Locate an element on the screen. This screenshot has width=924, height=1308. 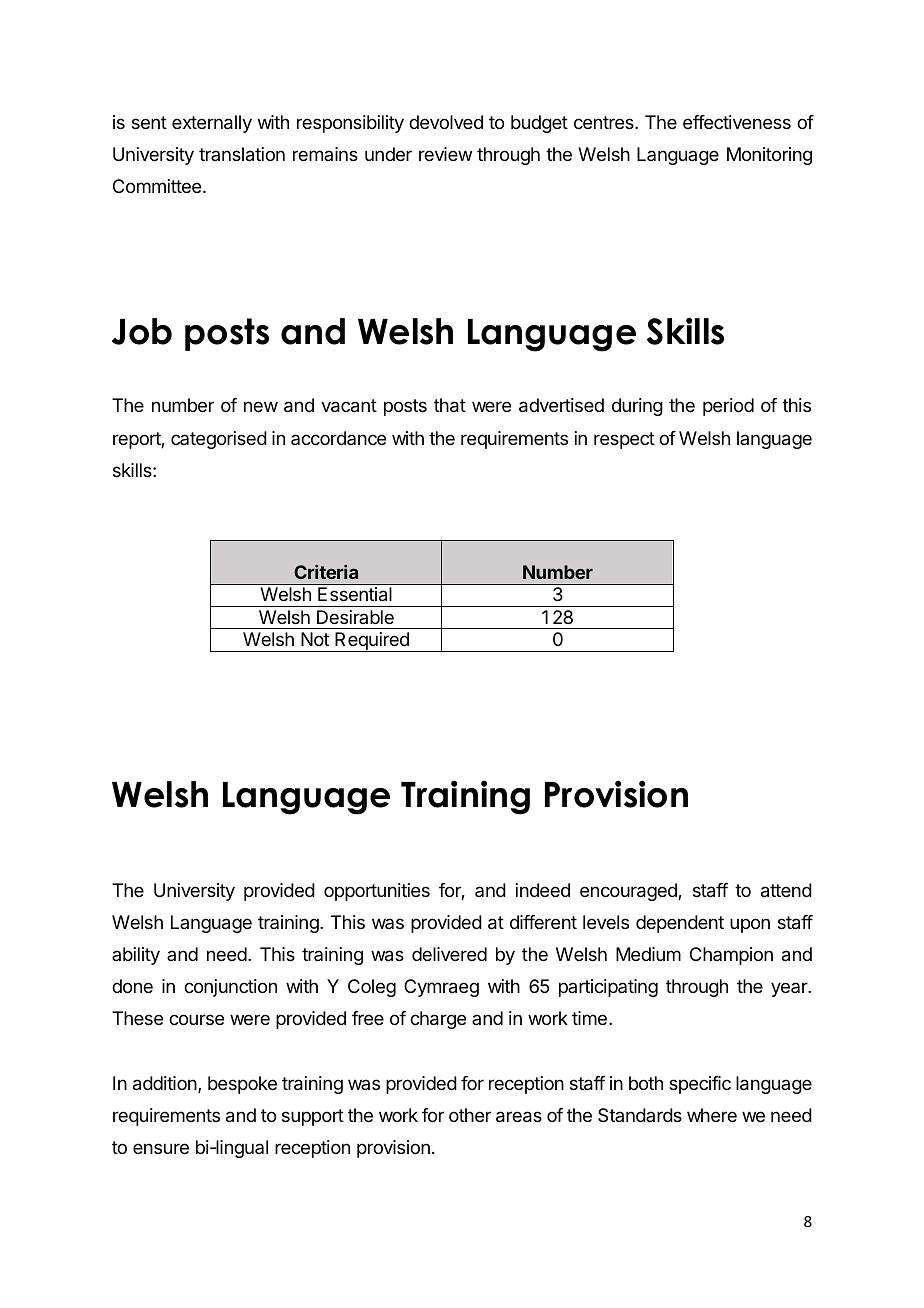
other is located at coordinates (470, 1115).
